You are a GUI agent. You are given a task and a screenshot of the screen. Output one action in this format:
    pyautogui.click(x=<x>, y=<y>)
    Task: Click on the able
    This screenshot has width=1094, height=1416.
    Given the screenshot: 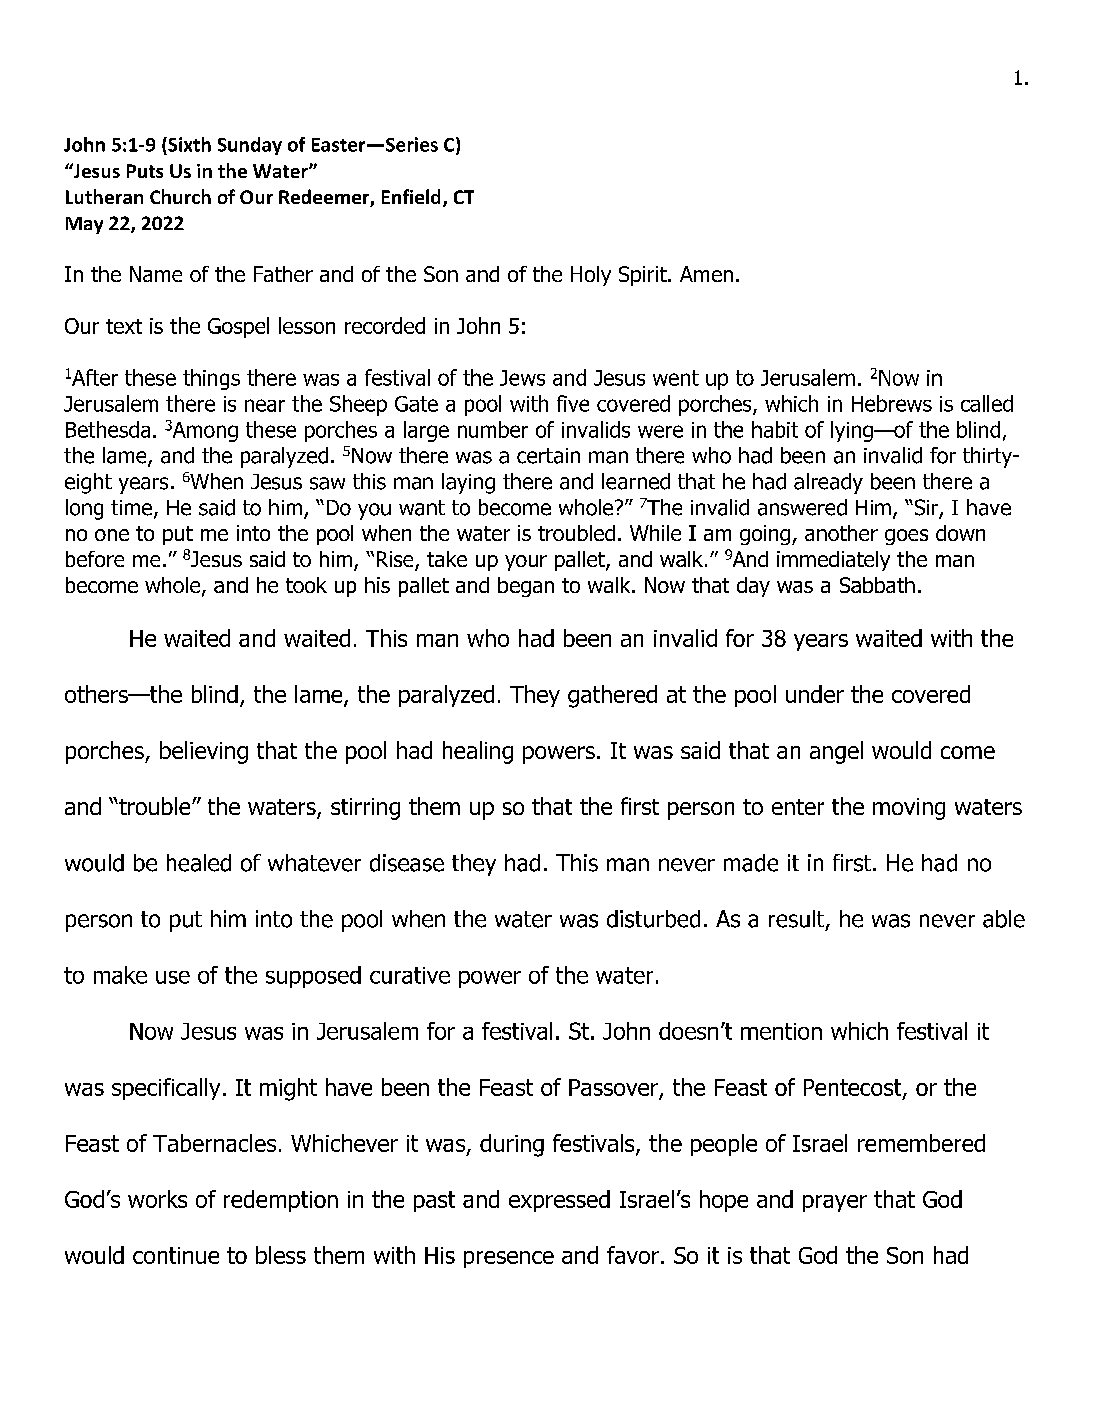 What is the action you would take?
    pyautogui.click(x=1004, y=919)
